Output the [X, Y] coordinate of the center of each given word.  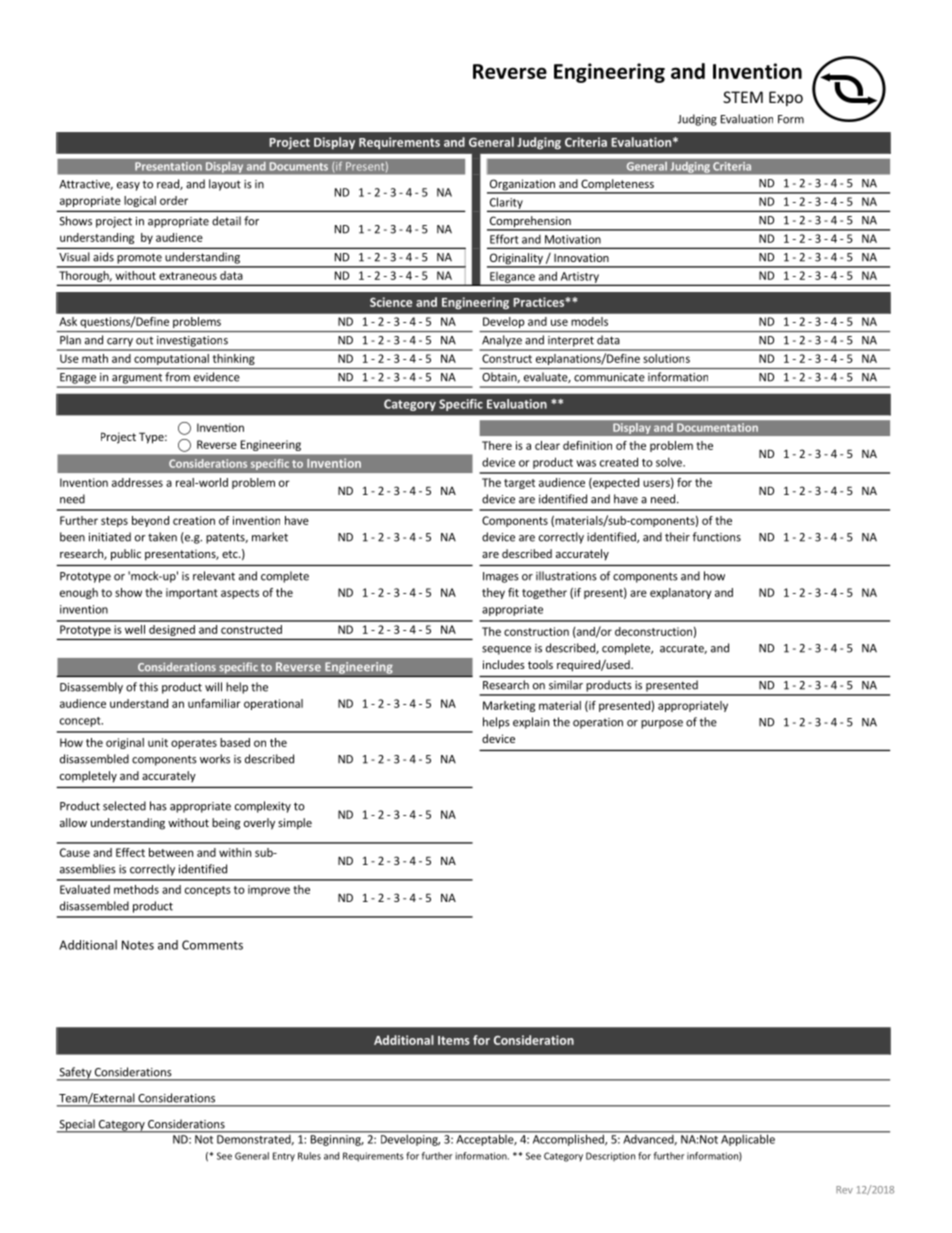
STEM [743, 97]
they [493, 593]
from [177, 377]
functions [717, 537]
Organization [522, 186]
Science [391, 302]
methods [136, 889]
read [169, 184]
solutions [666, 358]
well [135, 629]
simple [295, 824]
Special [77, 1126]
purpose [662, 724]
